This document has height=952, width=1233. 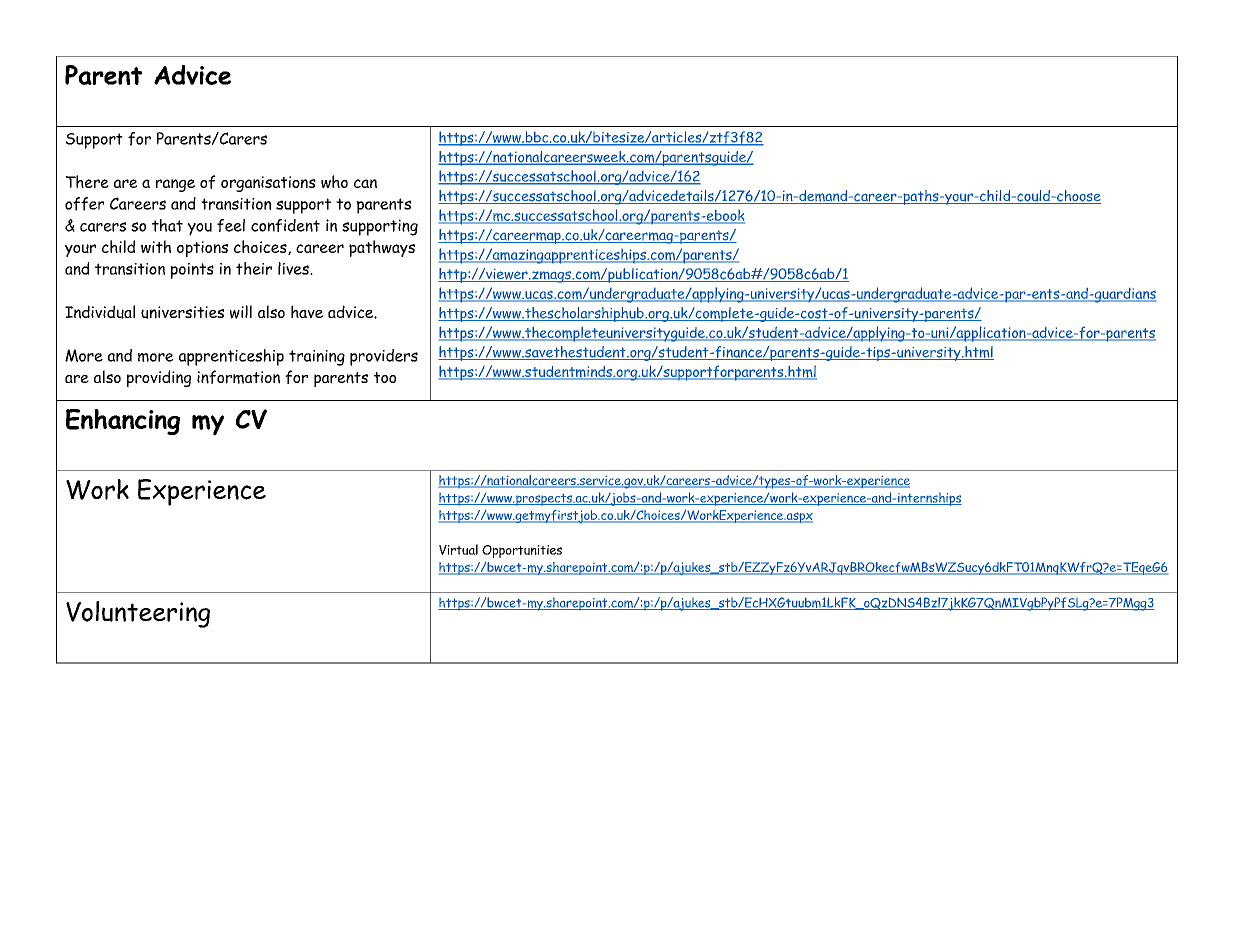 What do you see at coordinates (307, 311) in the document?
I see `have` at bounding box center [307, 311].
